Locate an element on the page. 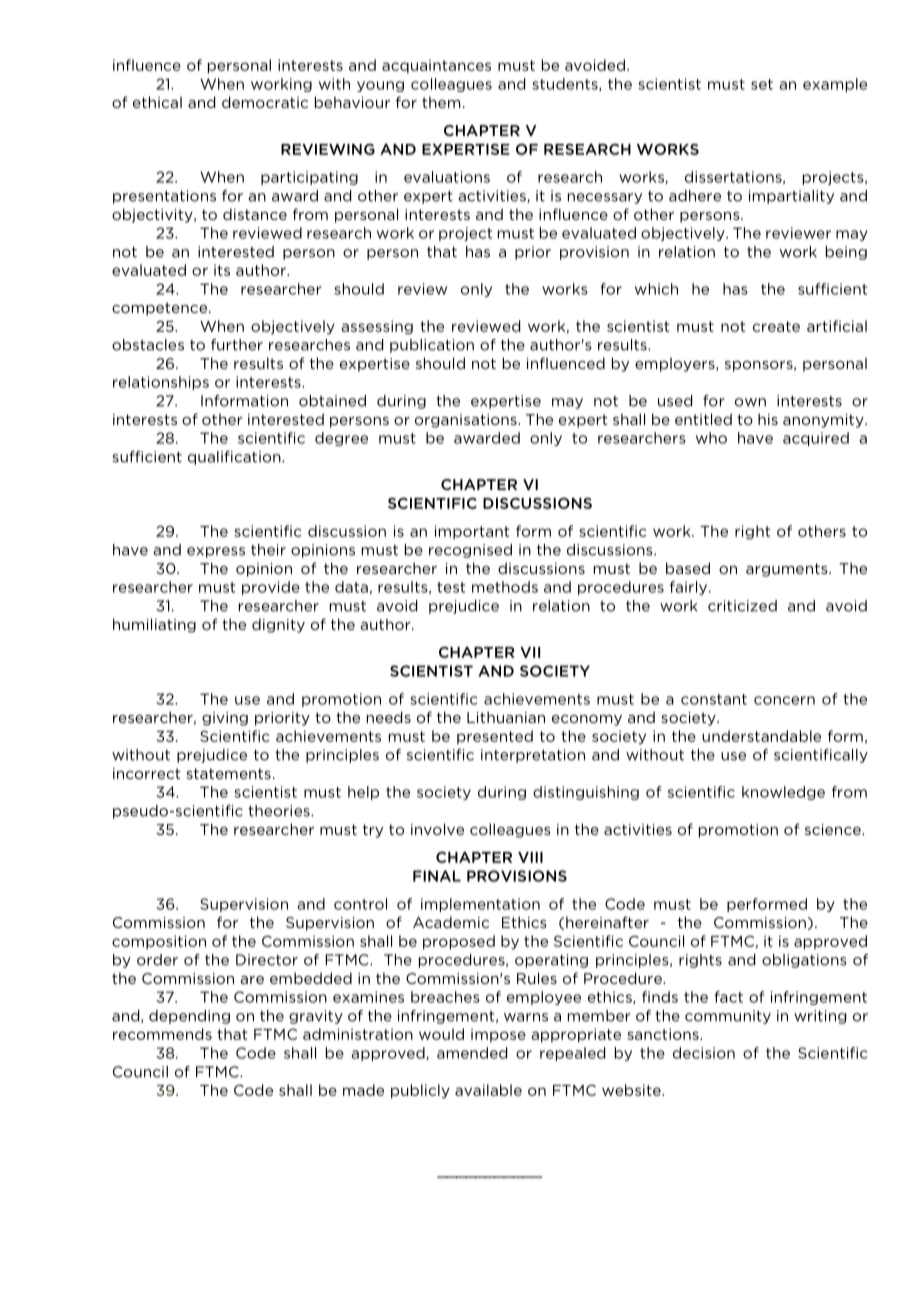 Image resolution: width=924 pixels, height=1307 pixels. democratic is located at coordinates (265, 102).
